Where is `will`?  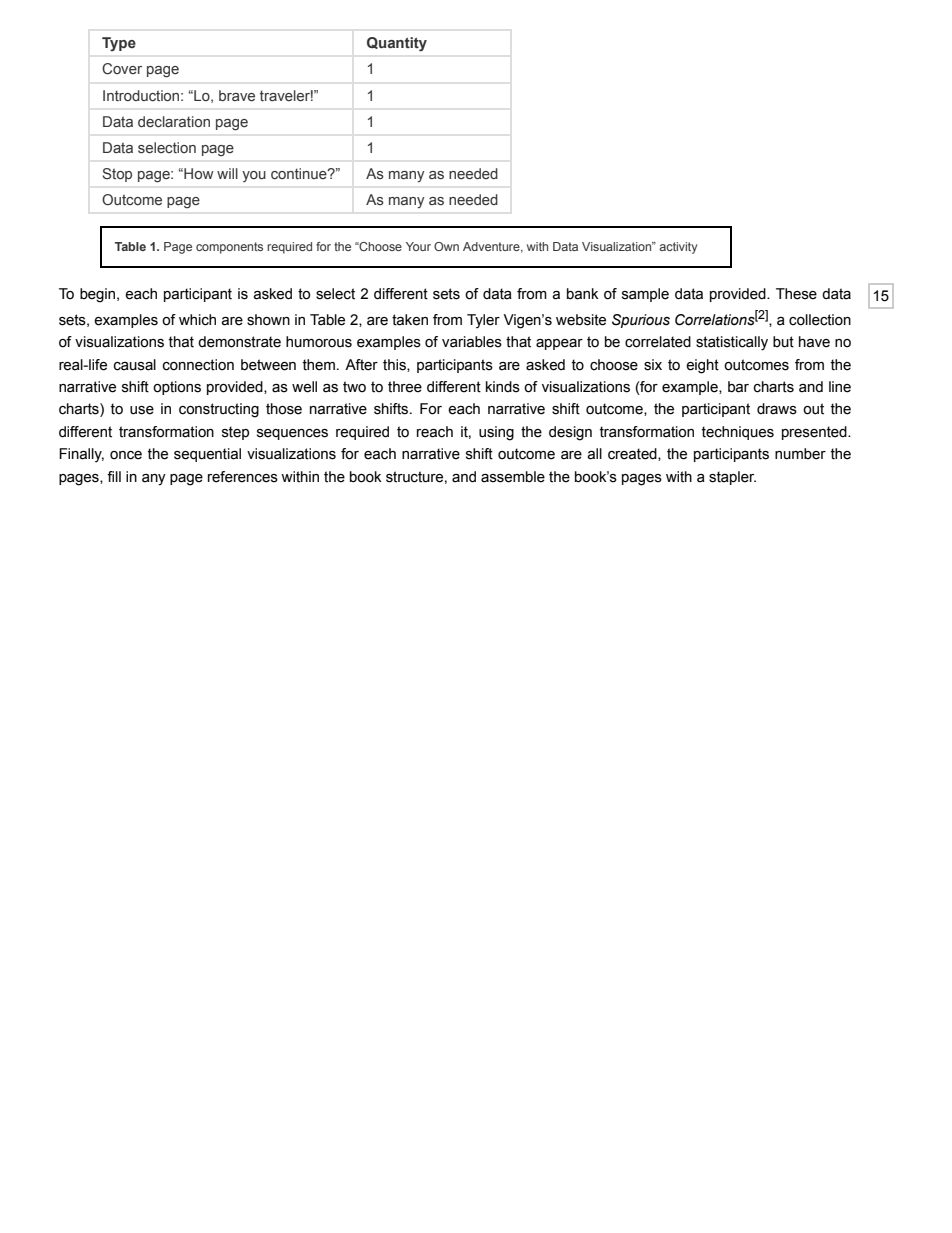
will is located at coordinates (227, 173).
